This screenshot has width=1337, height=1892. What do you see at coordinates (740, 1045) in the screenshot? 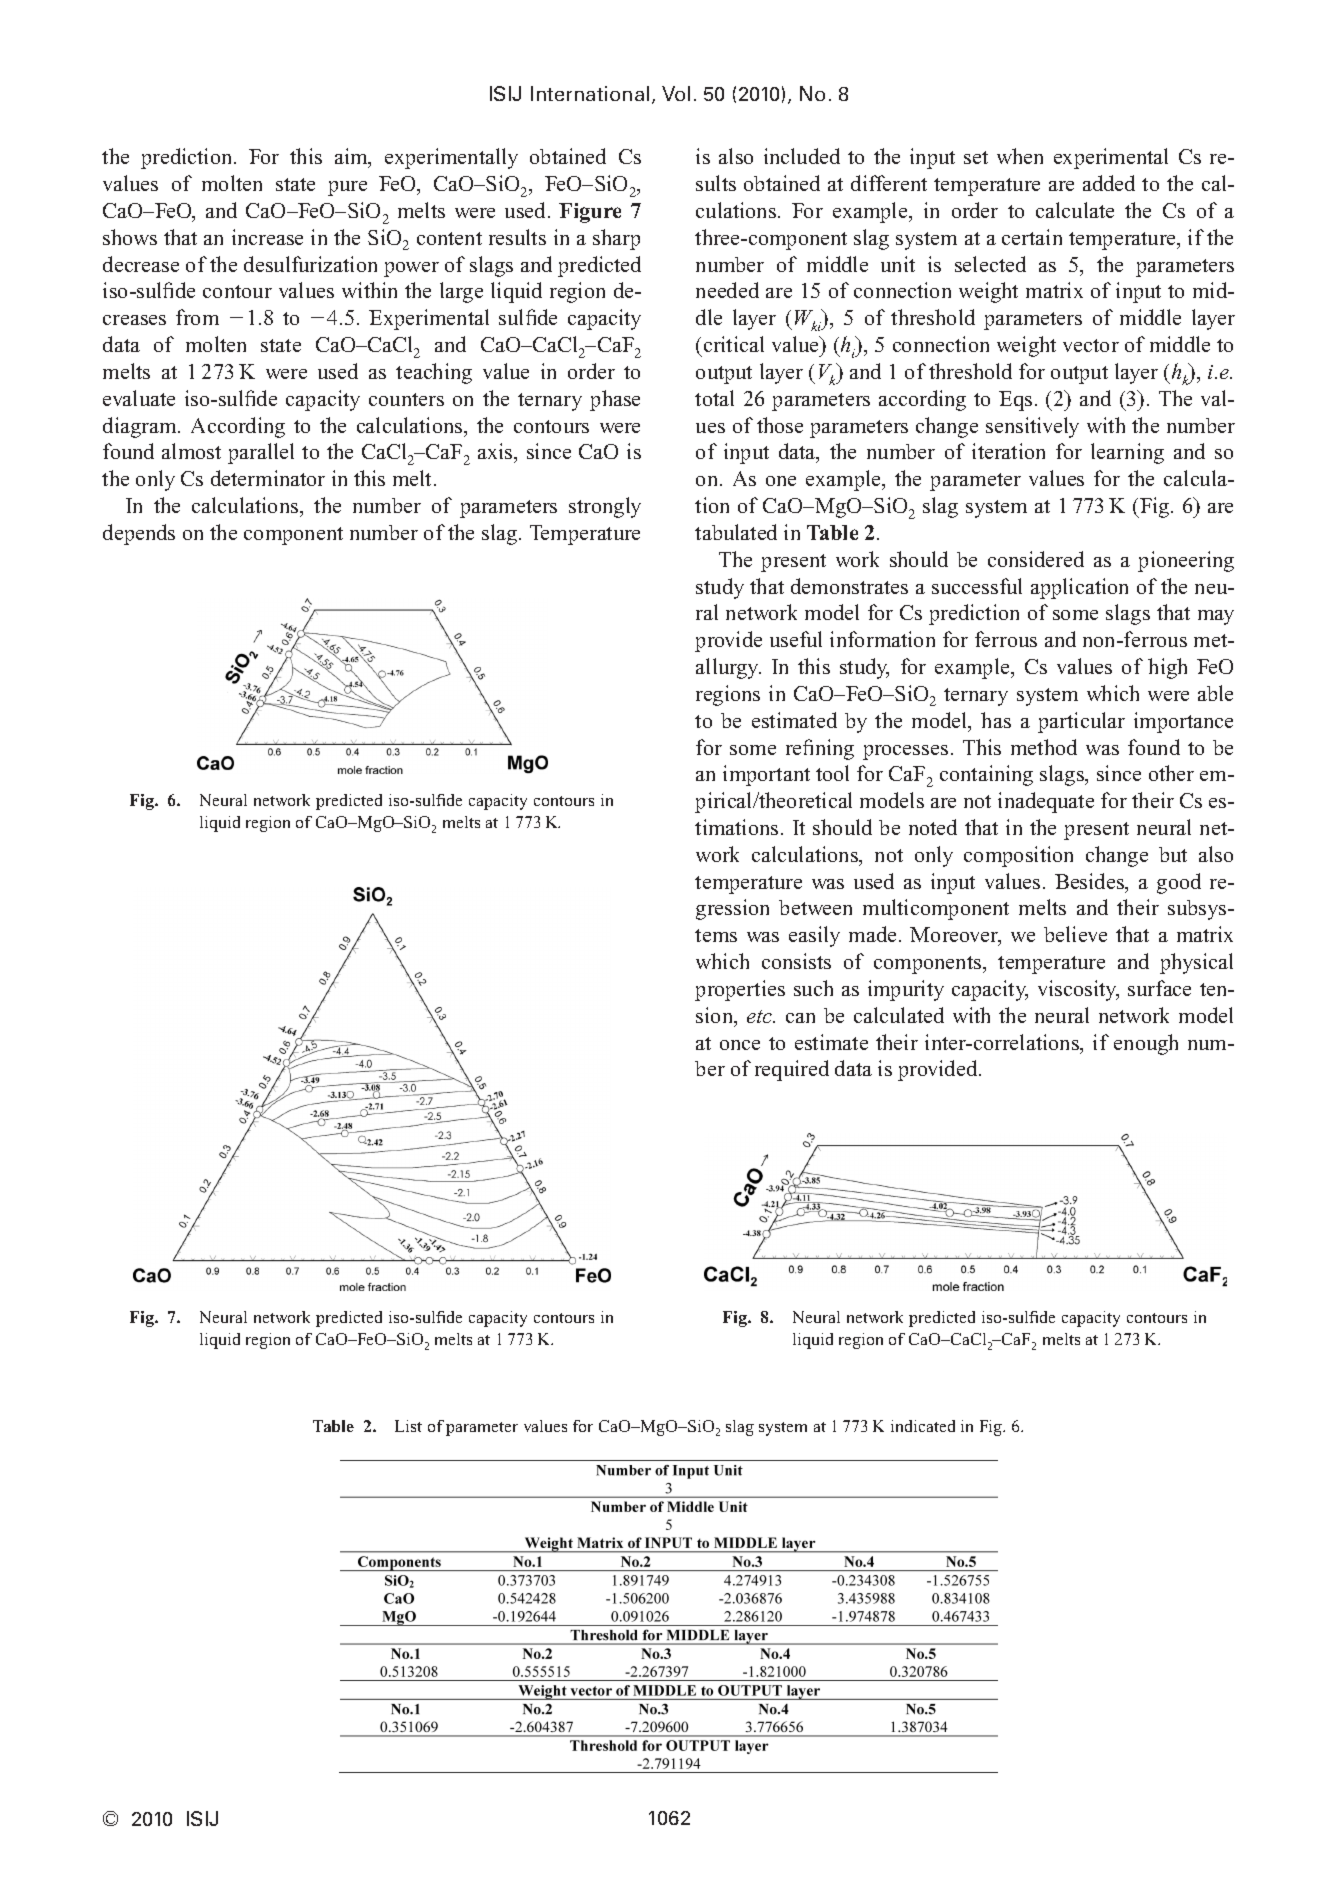
I see `once` at bounding box center [740, 1045].
